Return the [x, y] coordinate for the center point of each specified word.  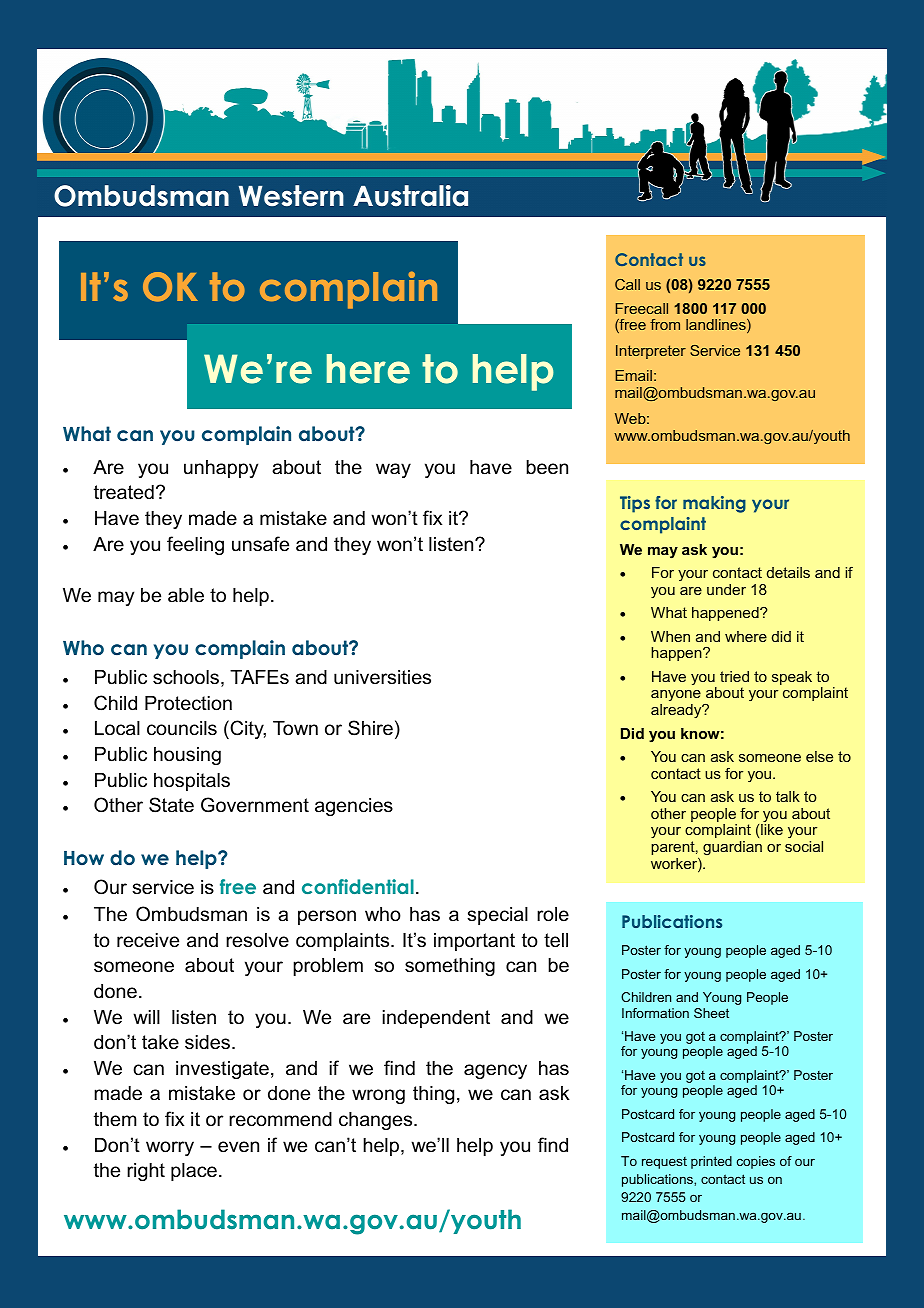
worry [170, 1148]
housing [187, 756]
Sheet [711, 1013]
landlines [717, 326]
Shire [370, 728]
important [474, 942]
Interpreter [651, 352]
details [788, 572]
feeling [195, 545]
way [393, 470]
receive [148, 940]
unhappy [221, 469]
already [677, 711]
